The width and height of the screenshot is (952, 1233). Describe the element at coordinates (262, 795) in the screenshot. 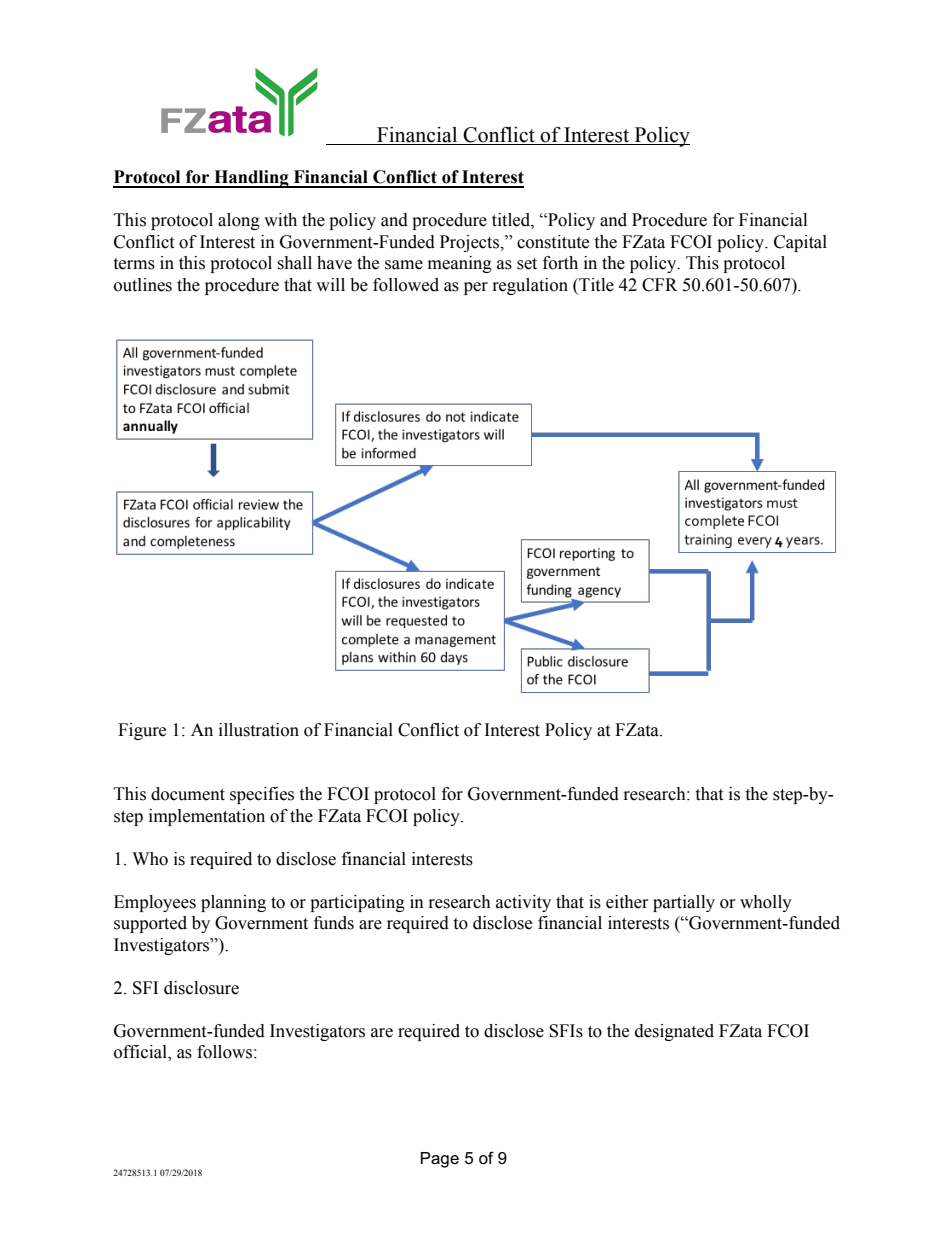

I see `specifies` at that location.
